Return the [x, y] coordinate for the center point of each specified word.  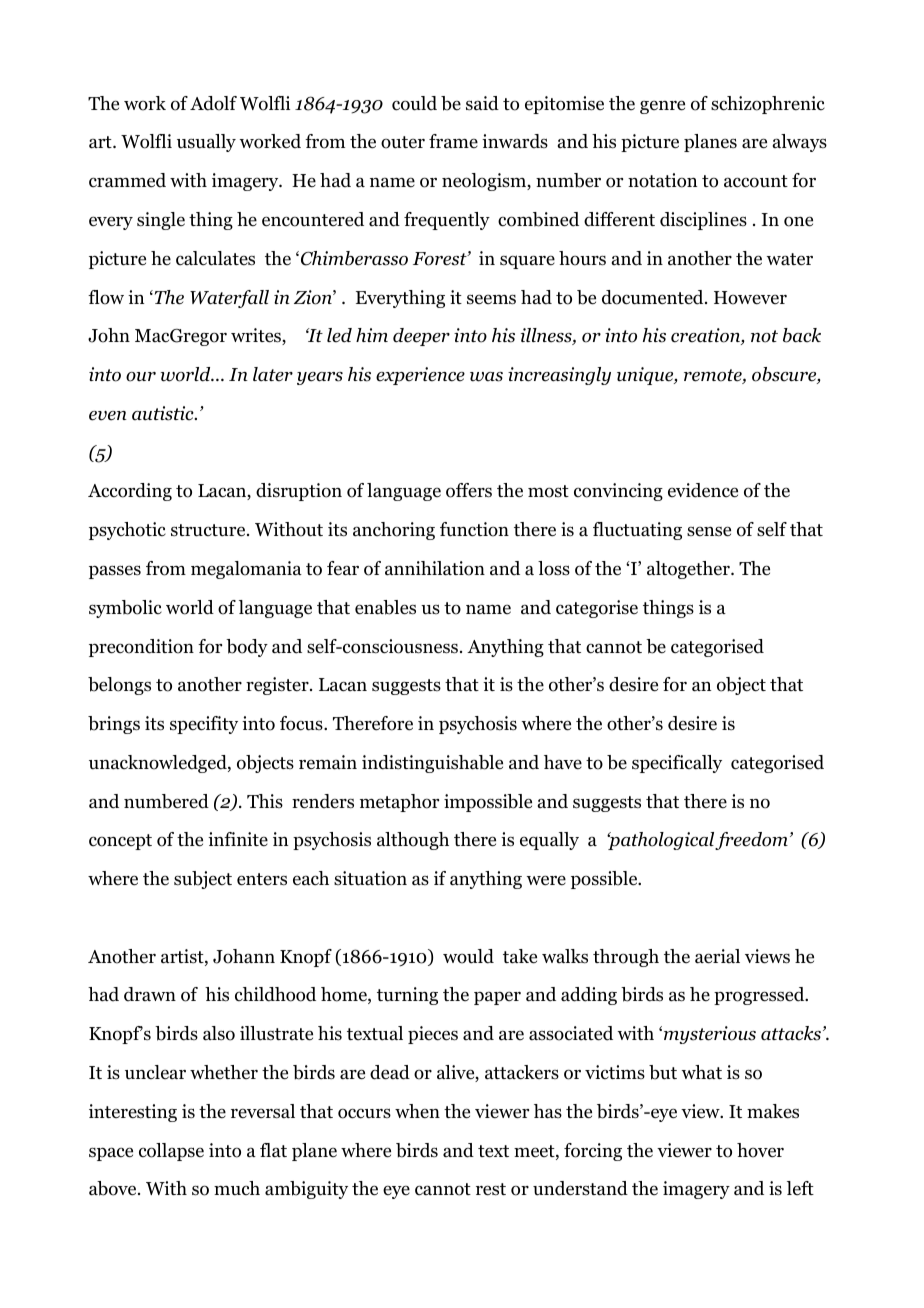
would [468, 956]
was [486, 377]
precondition [141, 648]
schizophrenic [768, 105]
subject [203, 880]
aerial [717, 956]
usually [206, 143]
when [417, 1111]
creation [706, 336]
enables [385, 607]
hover [760, 1150]
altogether [689, 570]
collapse [171, 1152]
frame [453, 141]
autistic [164, 413]
